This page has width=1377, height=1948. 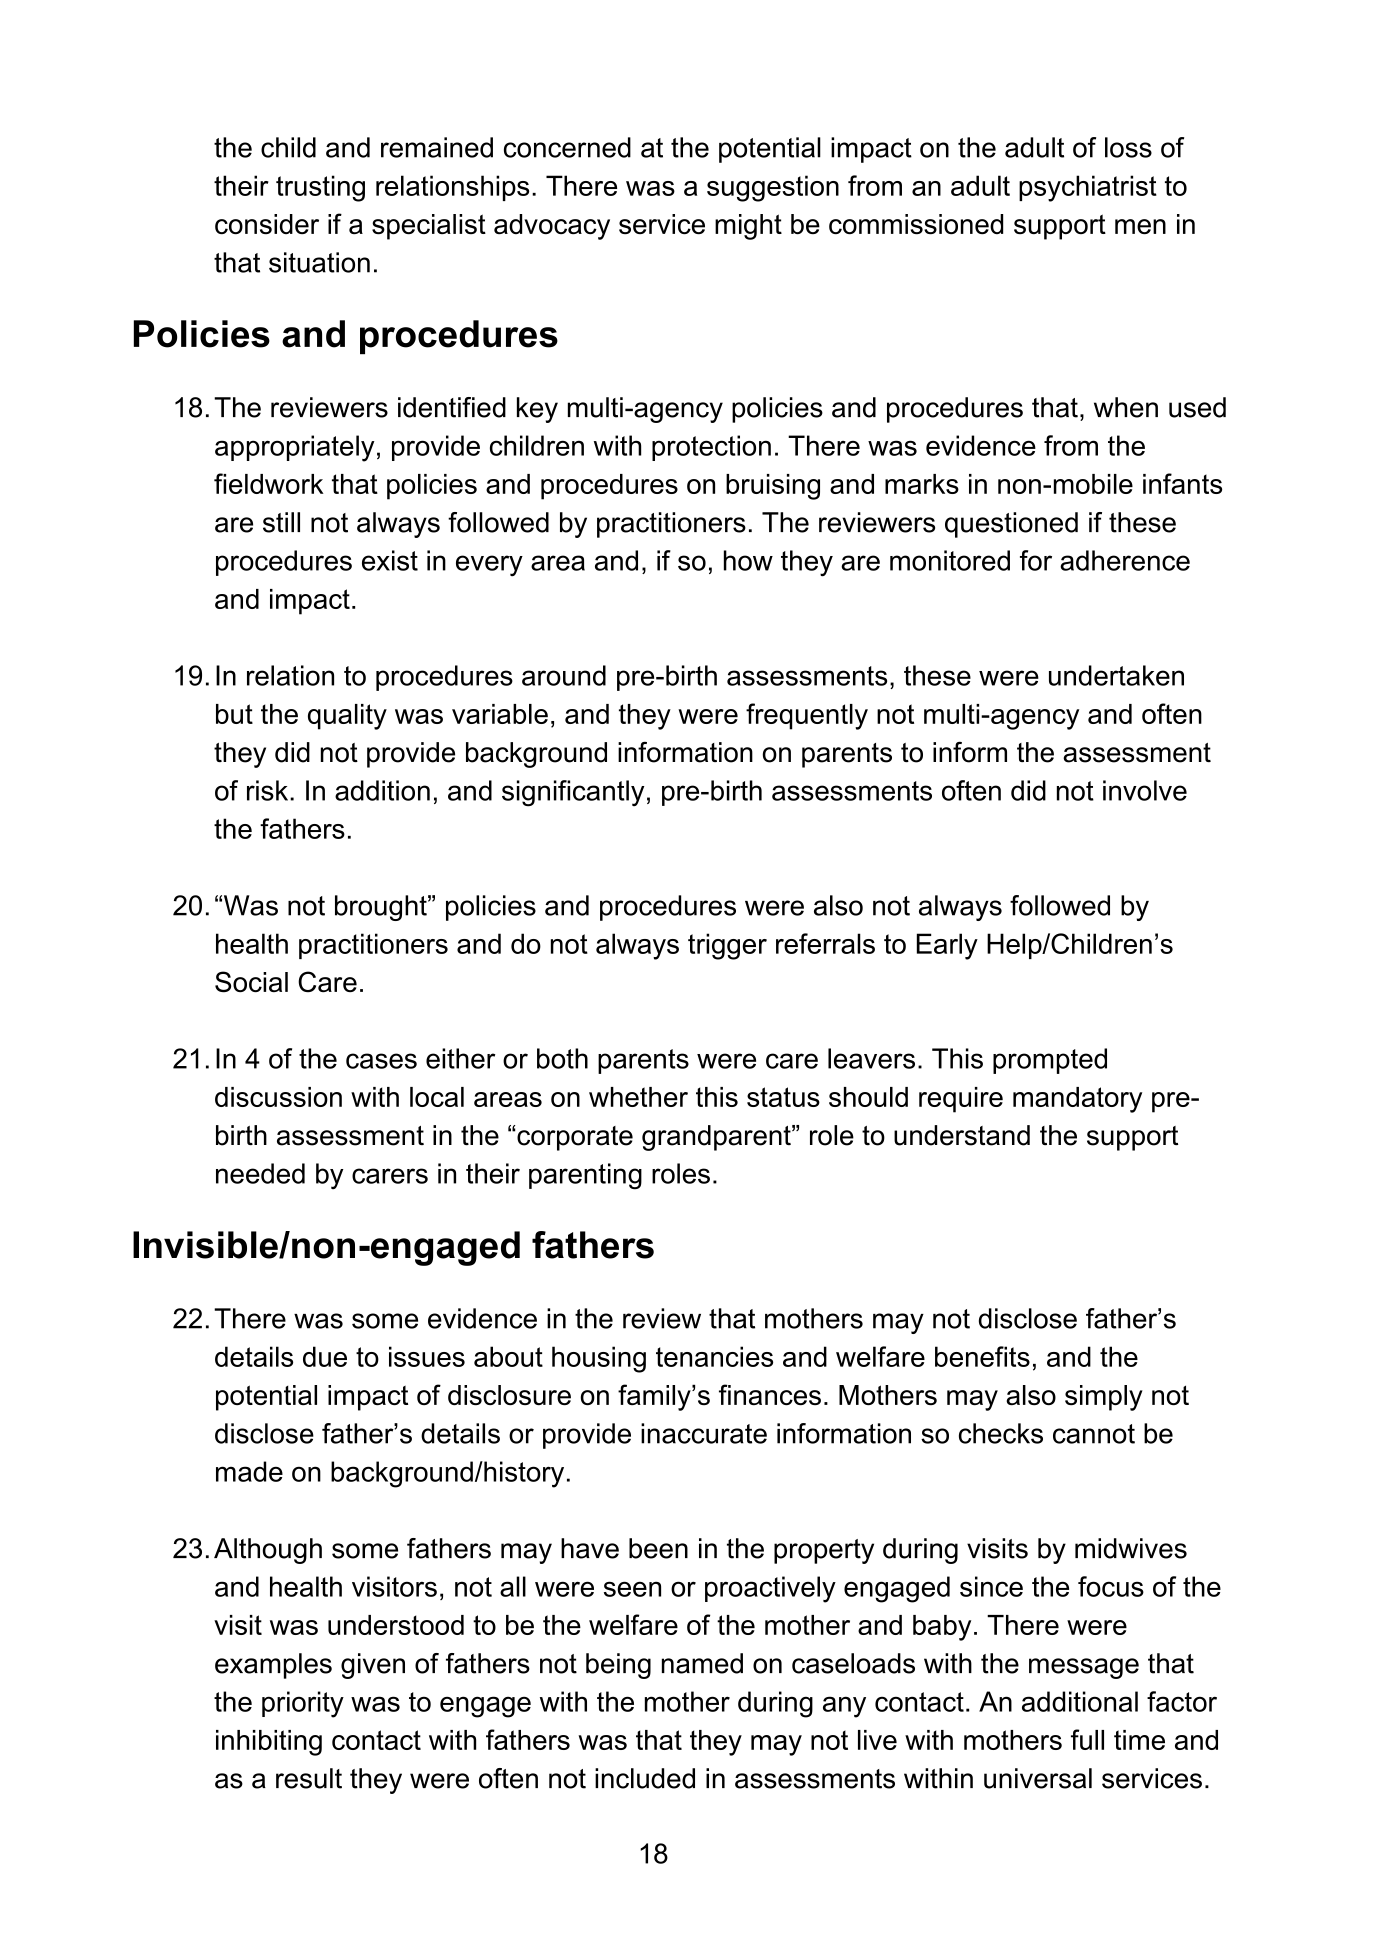 I want to click on Social, so click(x=251, y=982).
